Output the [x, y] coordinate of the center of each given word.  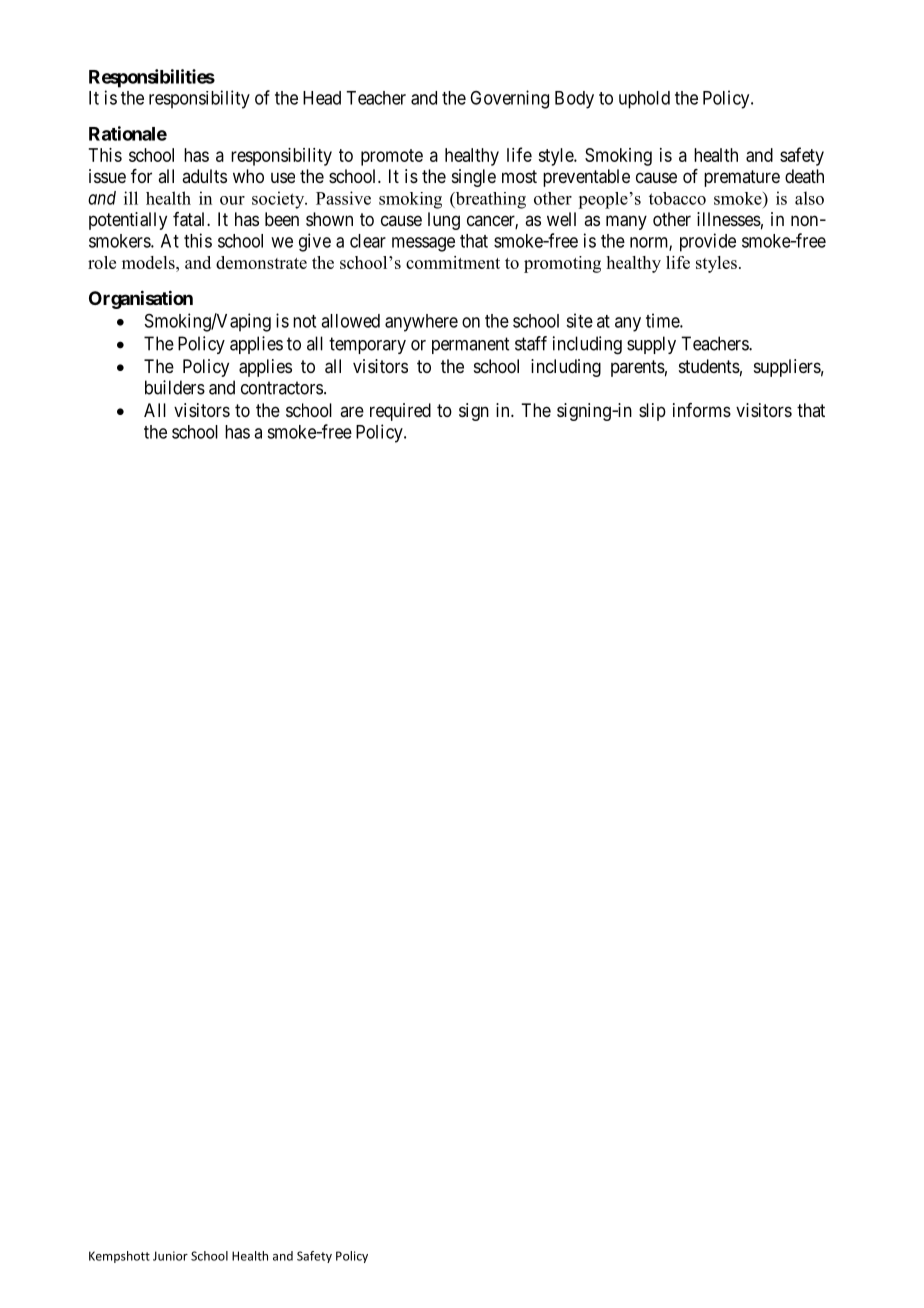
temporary [367, 345]
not [304, 321]
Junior [170, 1256]
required [400, 412]
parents [638, 368]
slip [652, 412]
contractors [282, 388]
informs [702, 410]
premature [742, 178]
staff [531, 343]
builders [175, 387]
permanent [470, 345]
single [474, 178]
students [709, 366]
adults [204, 176]
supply [651, 345]
